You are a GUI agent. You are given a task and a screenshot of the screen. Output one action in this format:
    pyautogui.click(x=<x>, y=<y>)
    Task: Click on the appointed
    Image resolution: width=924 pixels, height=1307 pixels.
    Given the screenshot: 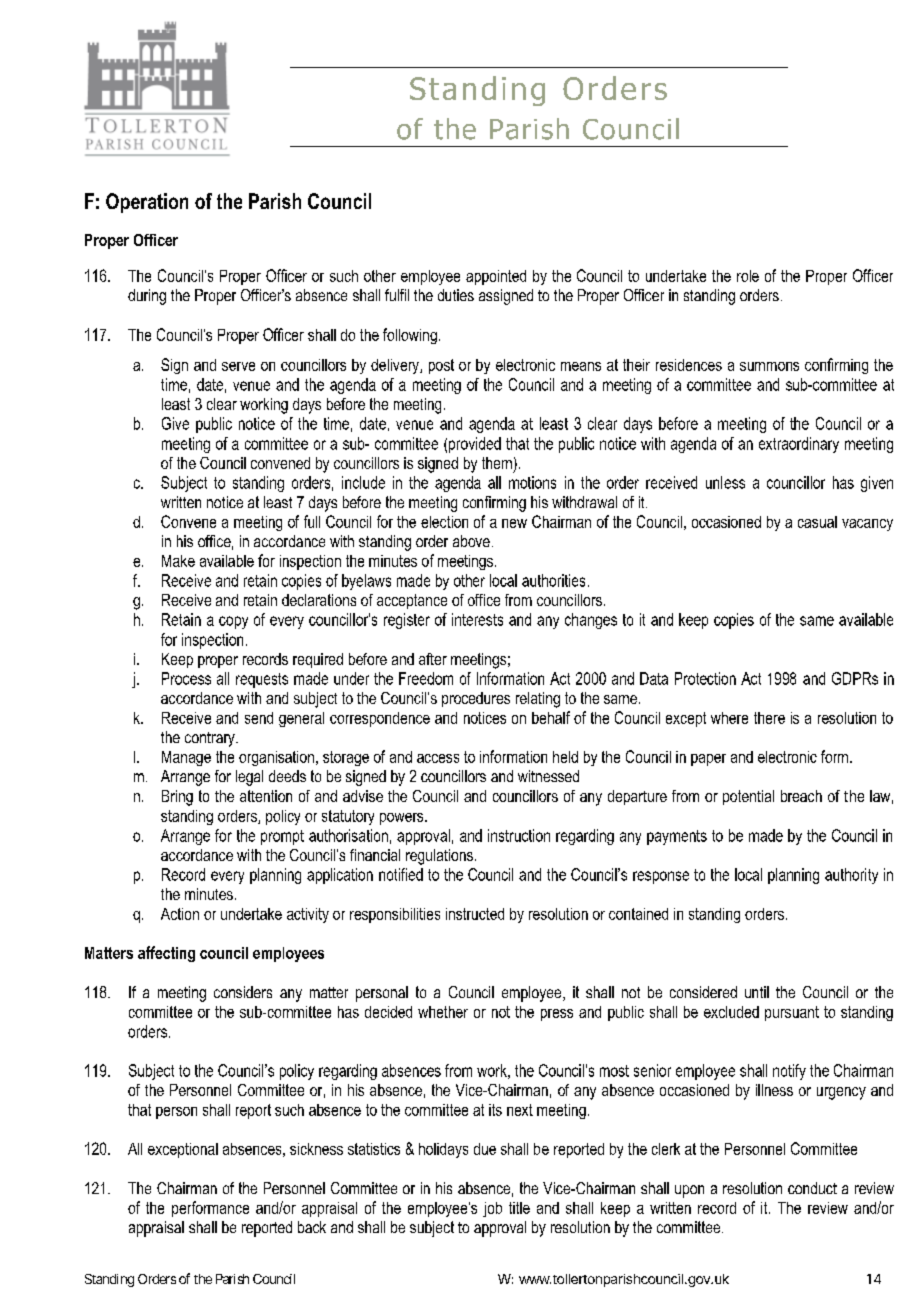 What is the action you would take?
    pyautogui.click(x=496, y=277)
